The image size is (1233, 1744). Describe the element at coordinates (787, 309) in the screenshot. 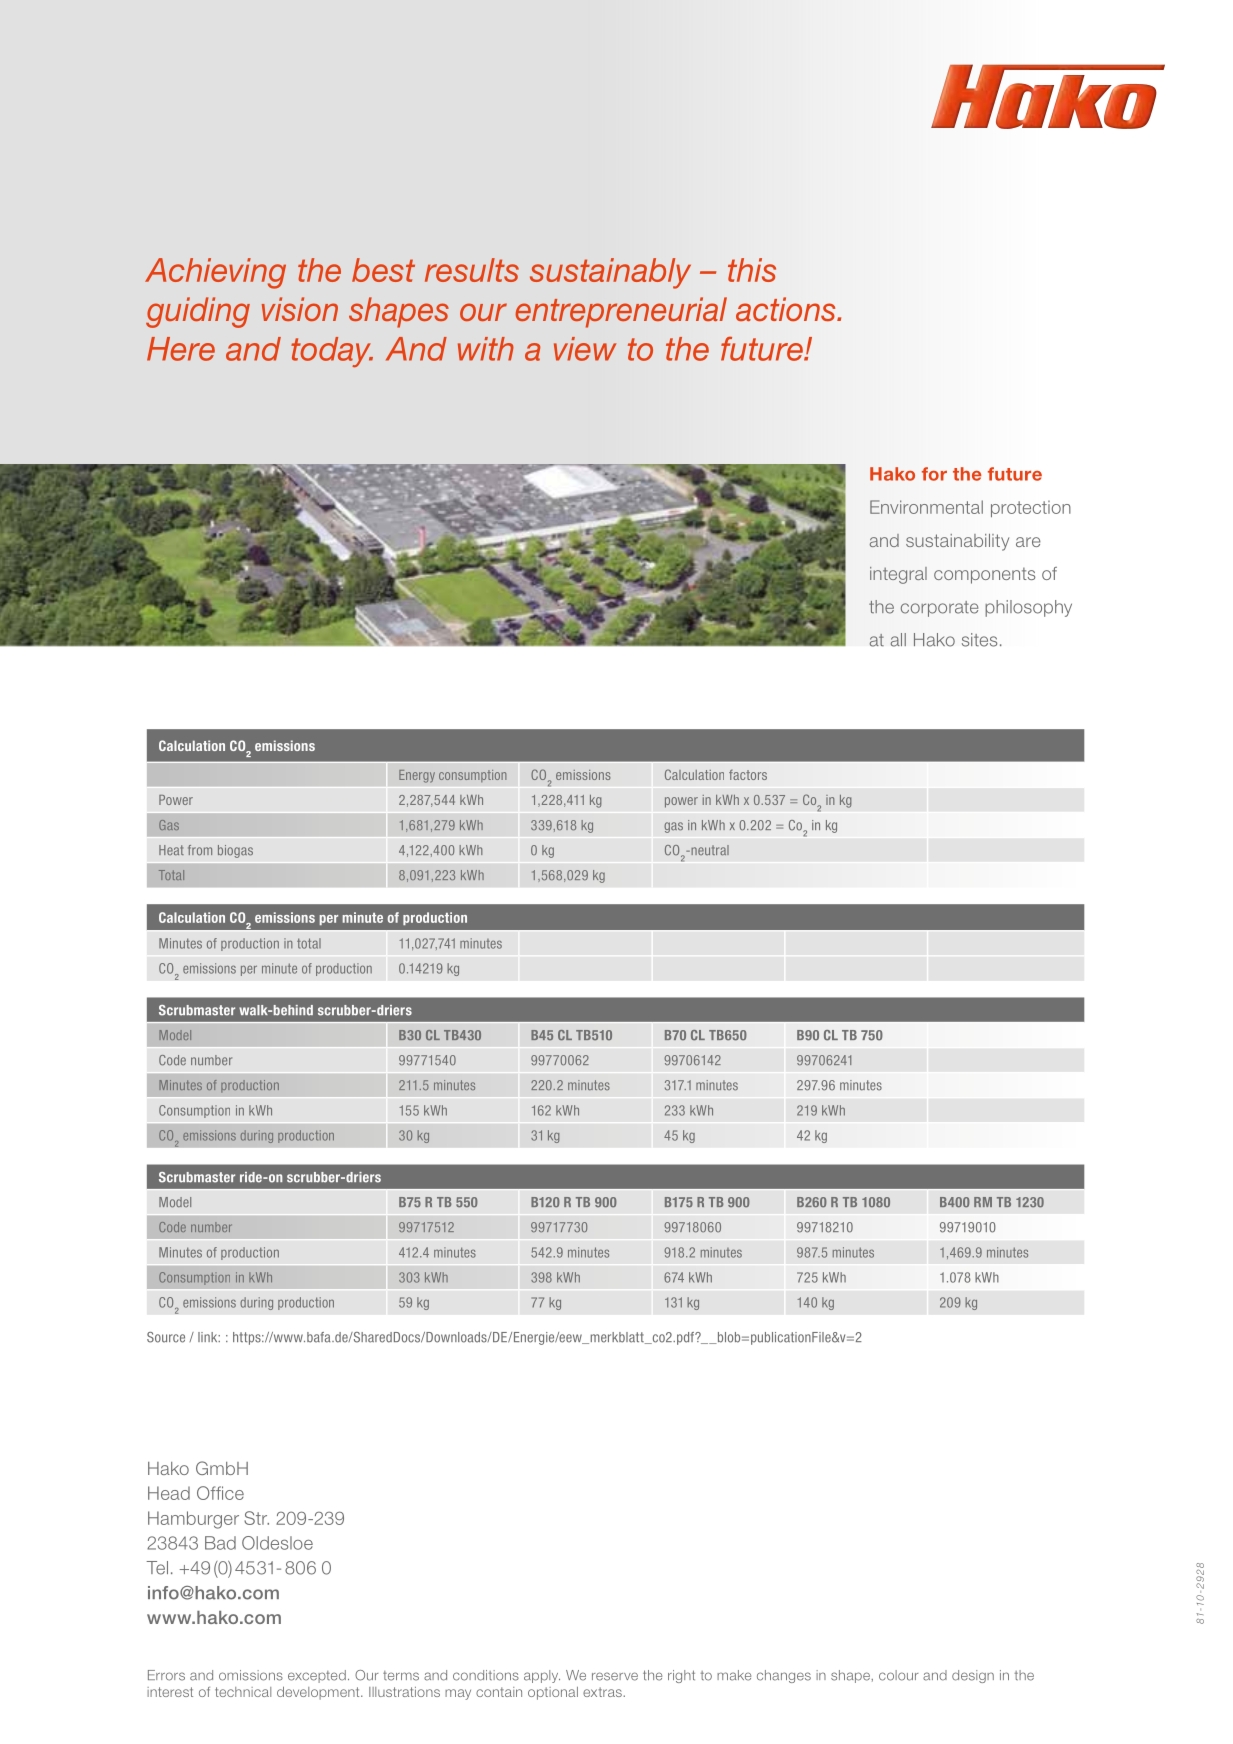

I see `actions` at that location.
